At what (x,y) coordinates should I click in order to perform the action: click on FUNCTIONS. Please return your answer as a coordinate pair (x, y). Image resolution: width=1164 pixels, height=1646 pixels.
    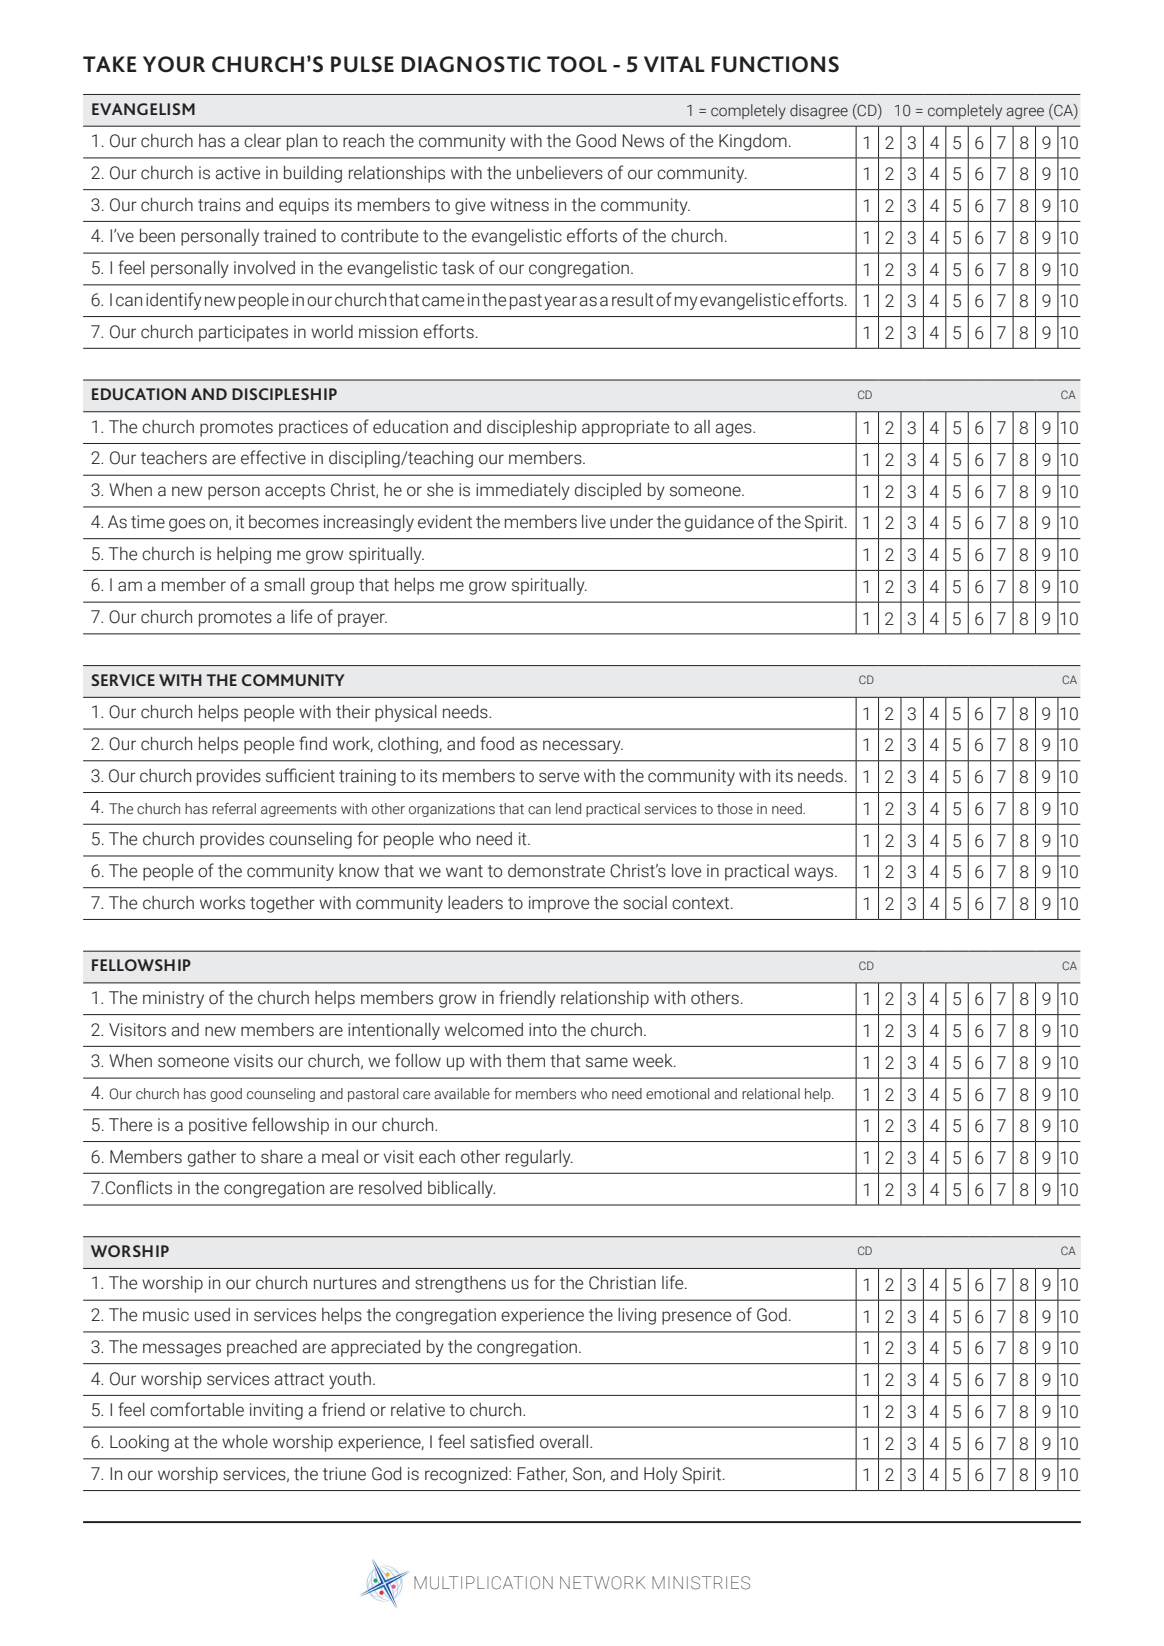
    Looking at the image, I should click on (775, 64).
